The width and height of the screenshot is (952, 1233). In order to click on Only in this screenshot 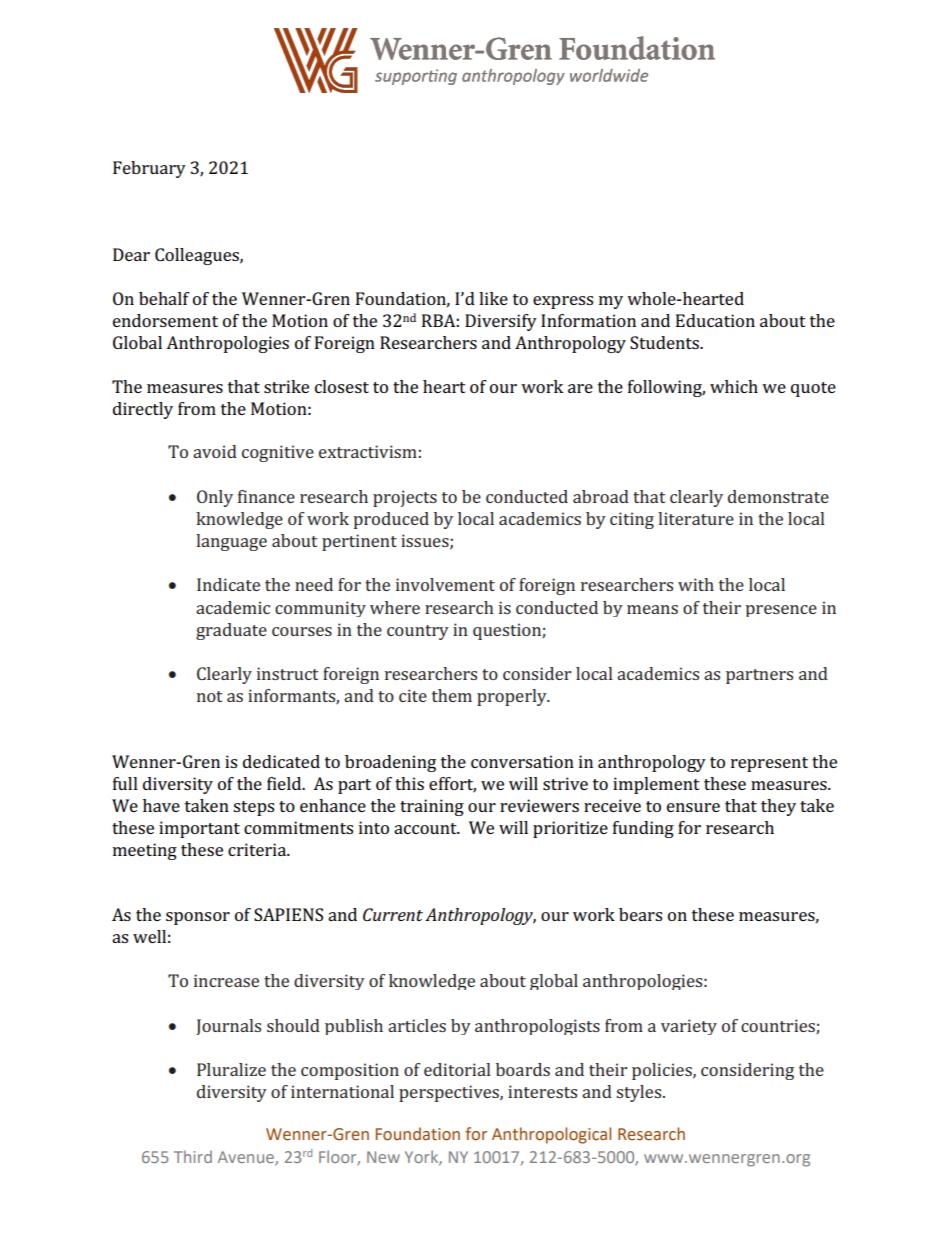, I will do `click(215, 498)`.
